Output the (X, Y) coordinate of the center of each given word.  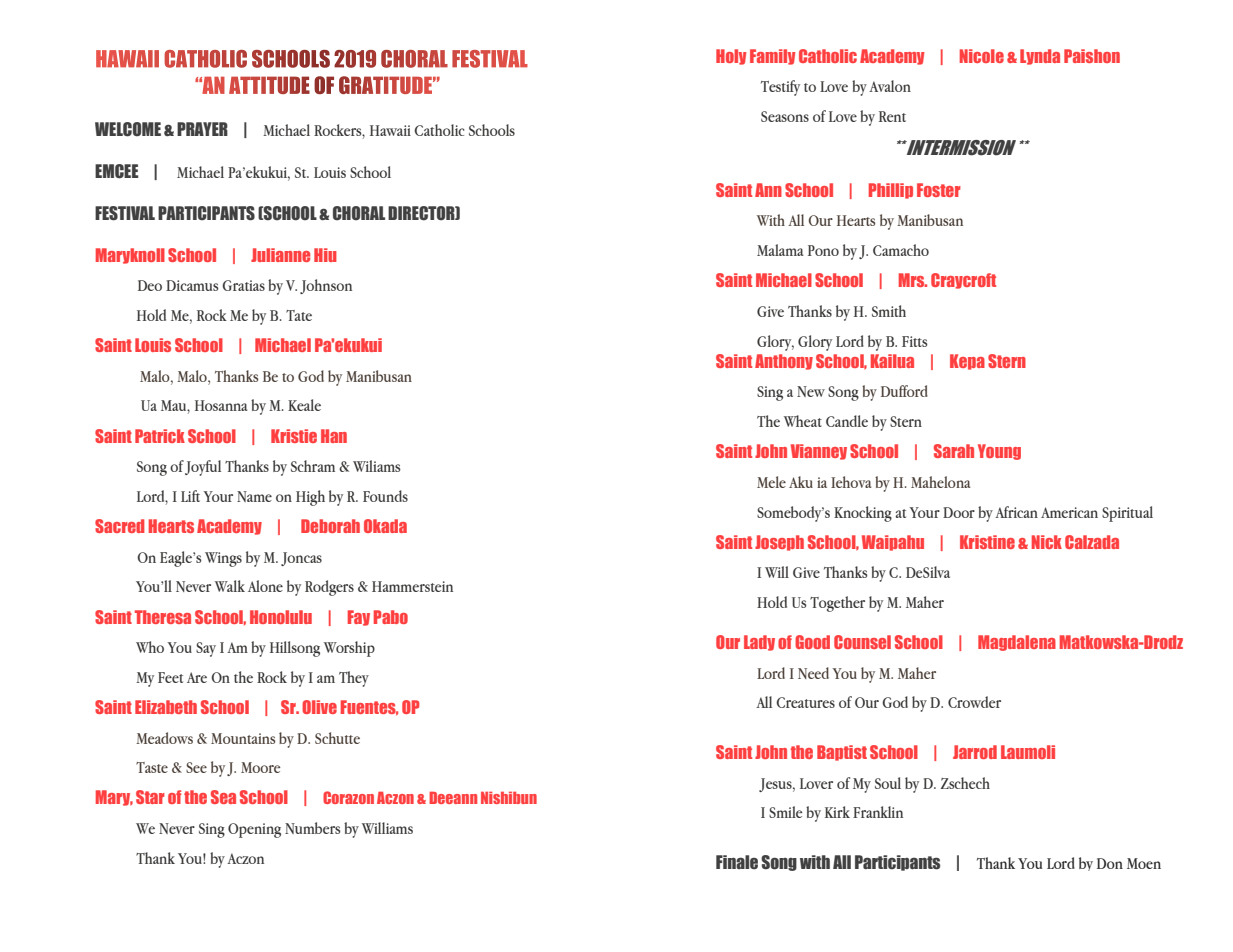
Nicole (982, 56)
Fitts (915, 341)
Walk (230, 586)
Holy (731, 57)
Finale (737, 862)
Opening (254, 830)
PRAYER (202, 129)
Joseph (779, 543)
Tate (299, 315)
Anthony (784, 362)
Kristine (987, 542)
